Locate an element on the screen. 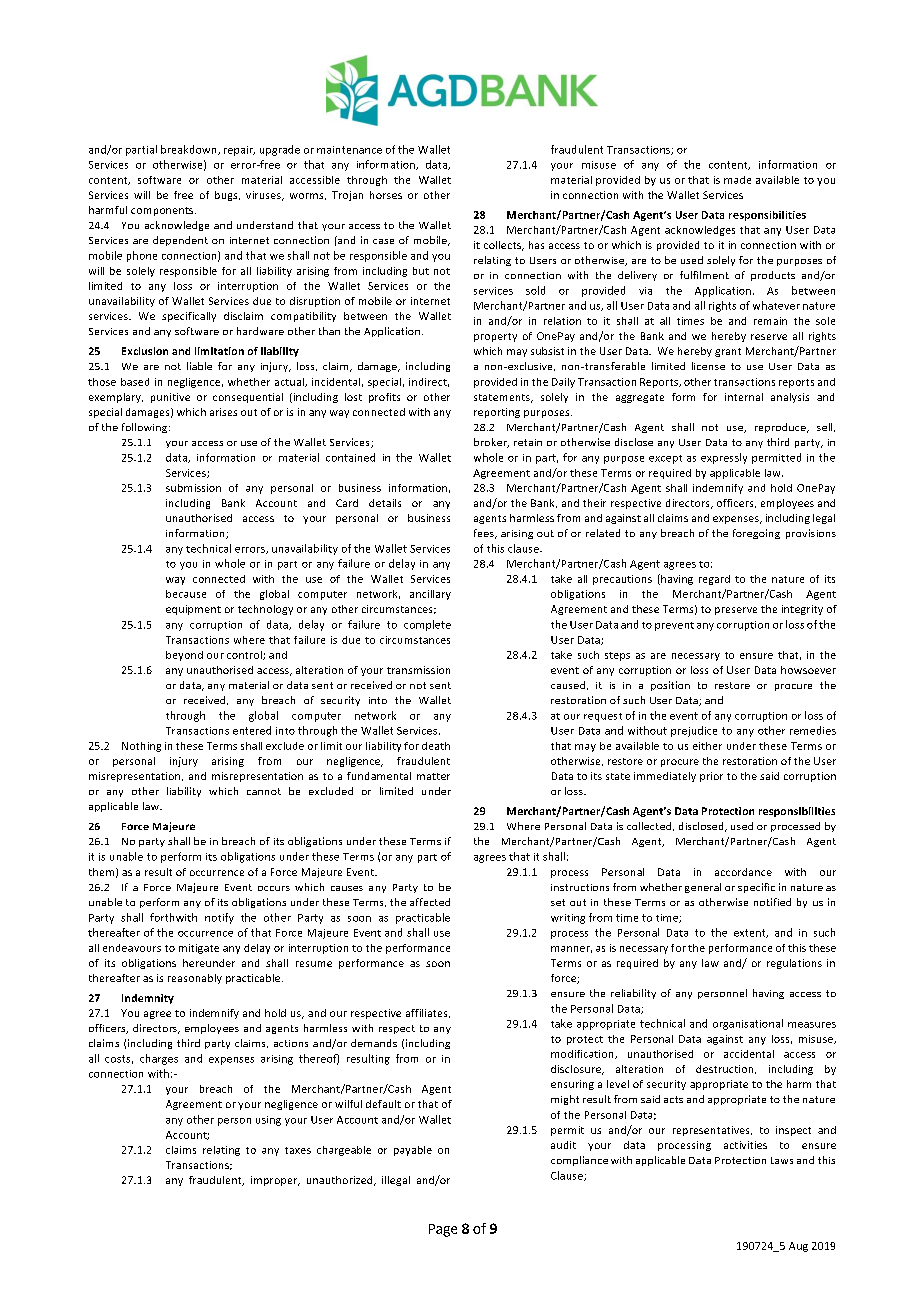 This screenshot has height=1308, width=924. bugs is located at coordinates (227, 196).
